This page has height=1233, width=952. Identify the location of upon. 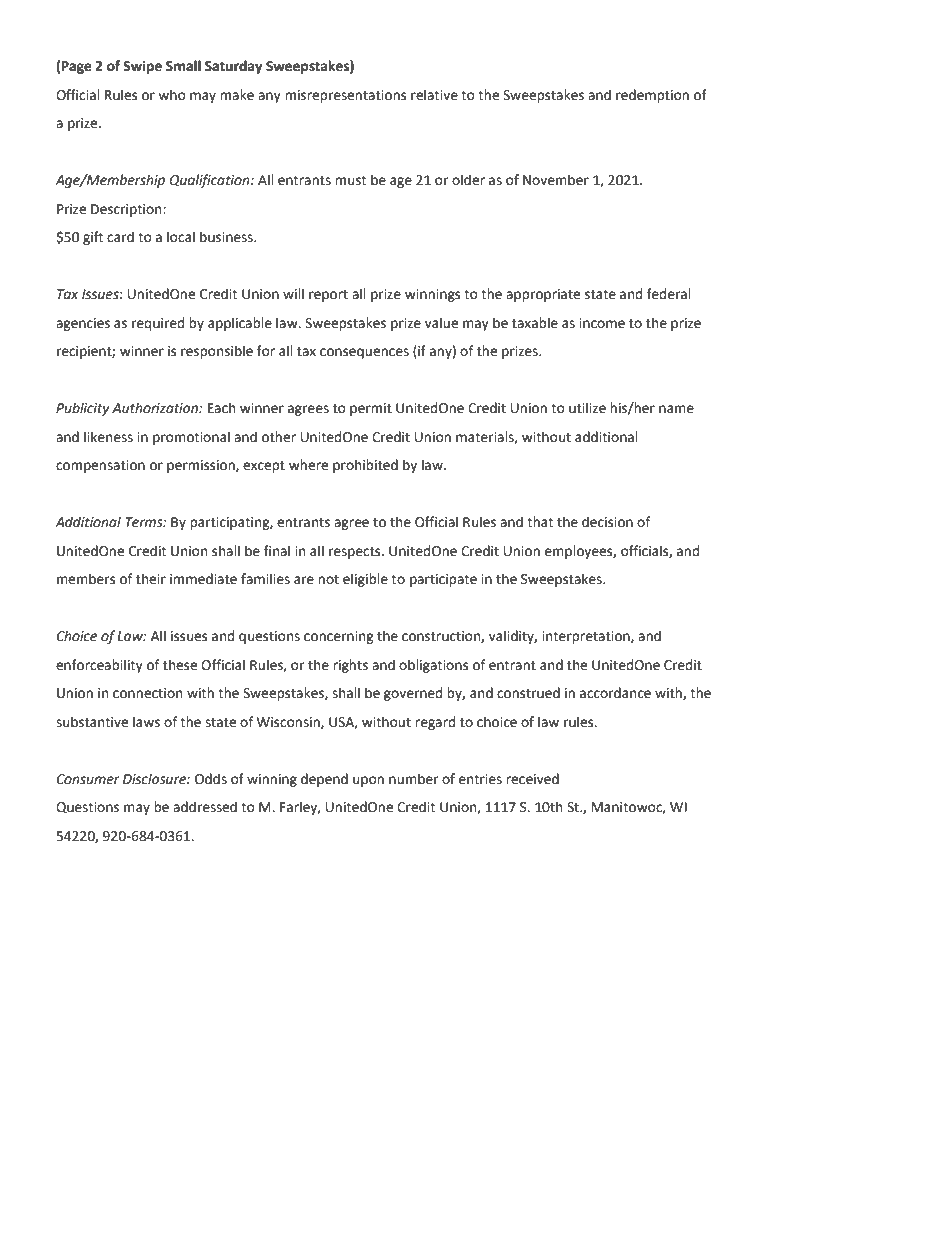
(368, 781).
